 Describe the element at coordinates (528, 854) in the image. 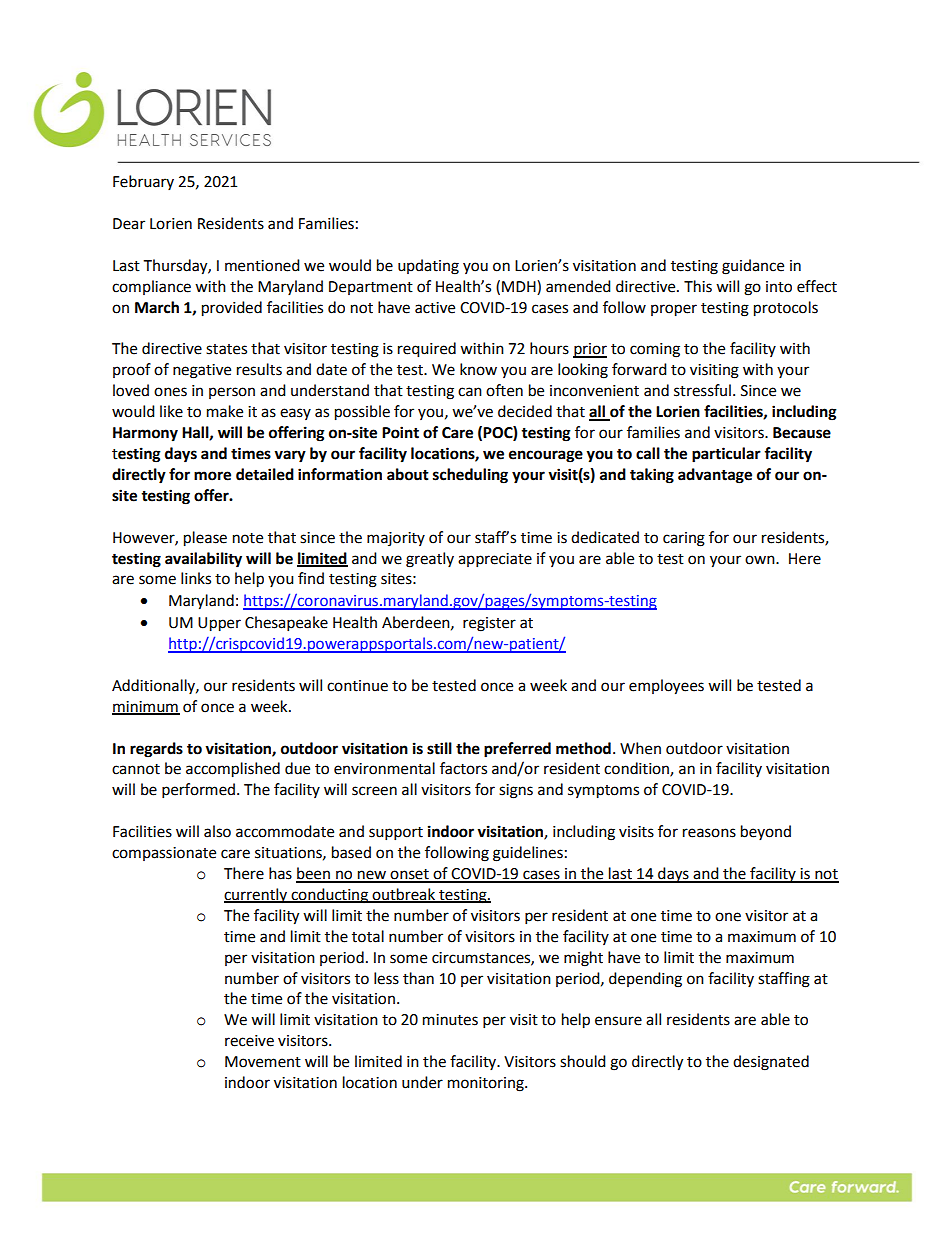

I see `guidelines` at that location.
